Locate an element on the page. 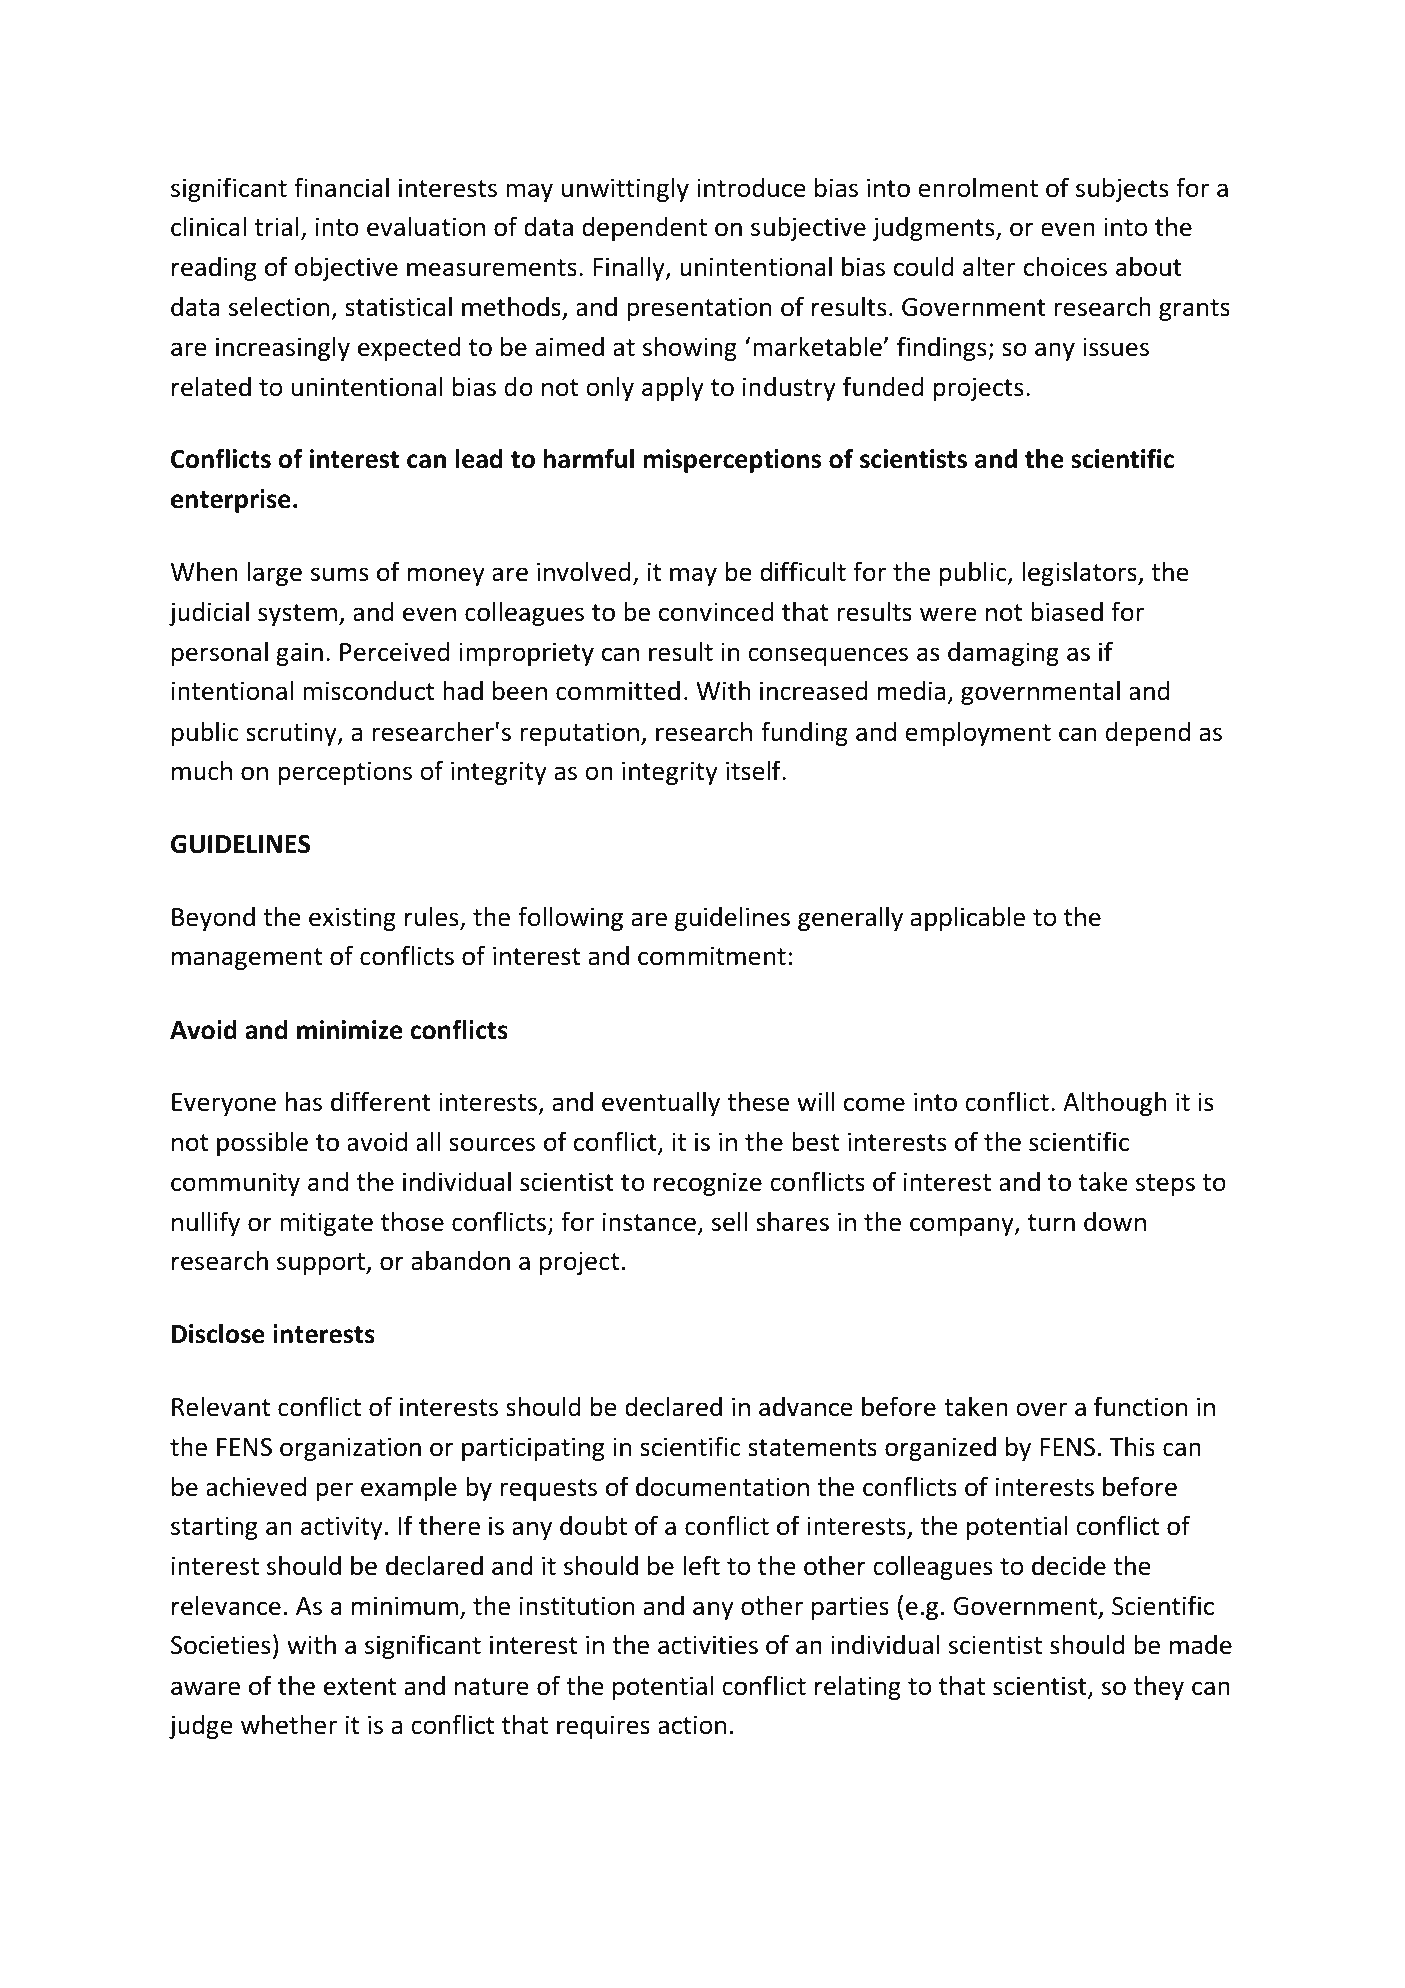 This image has height=1988, width=1405. existing is located at coordinates (352, 919).
